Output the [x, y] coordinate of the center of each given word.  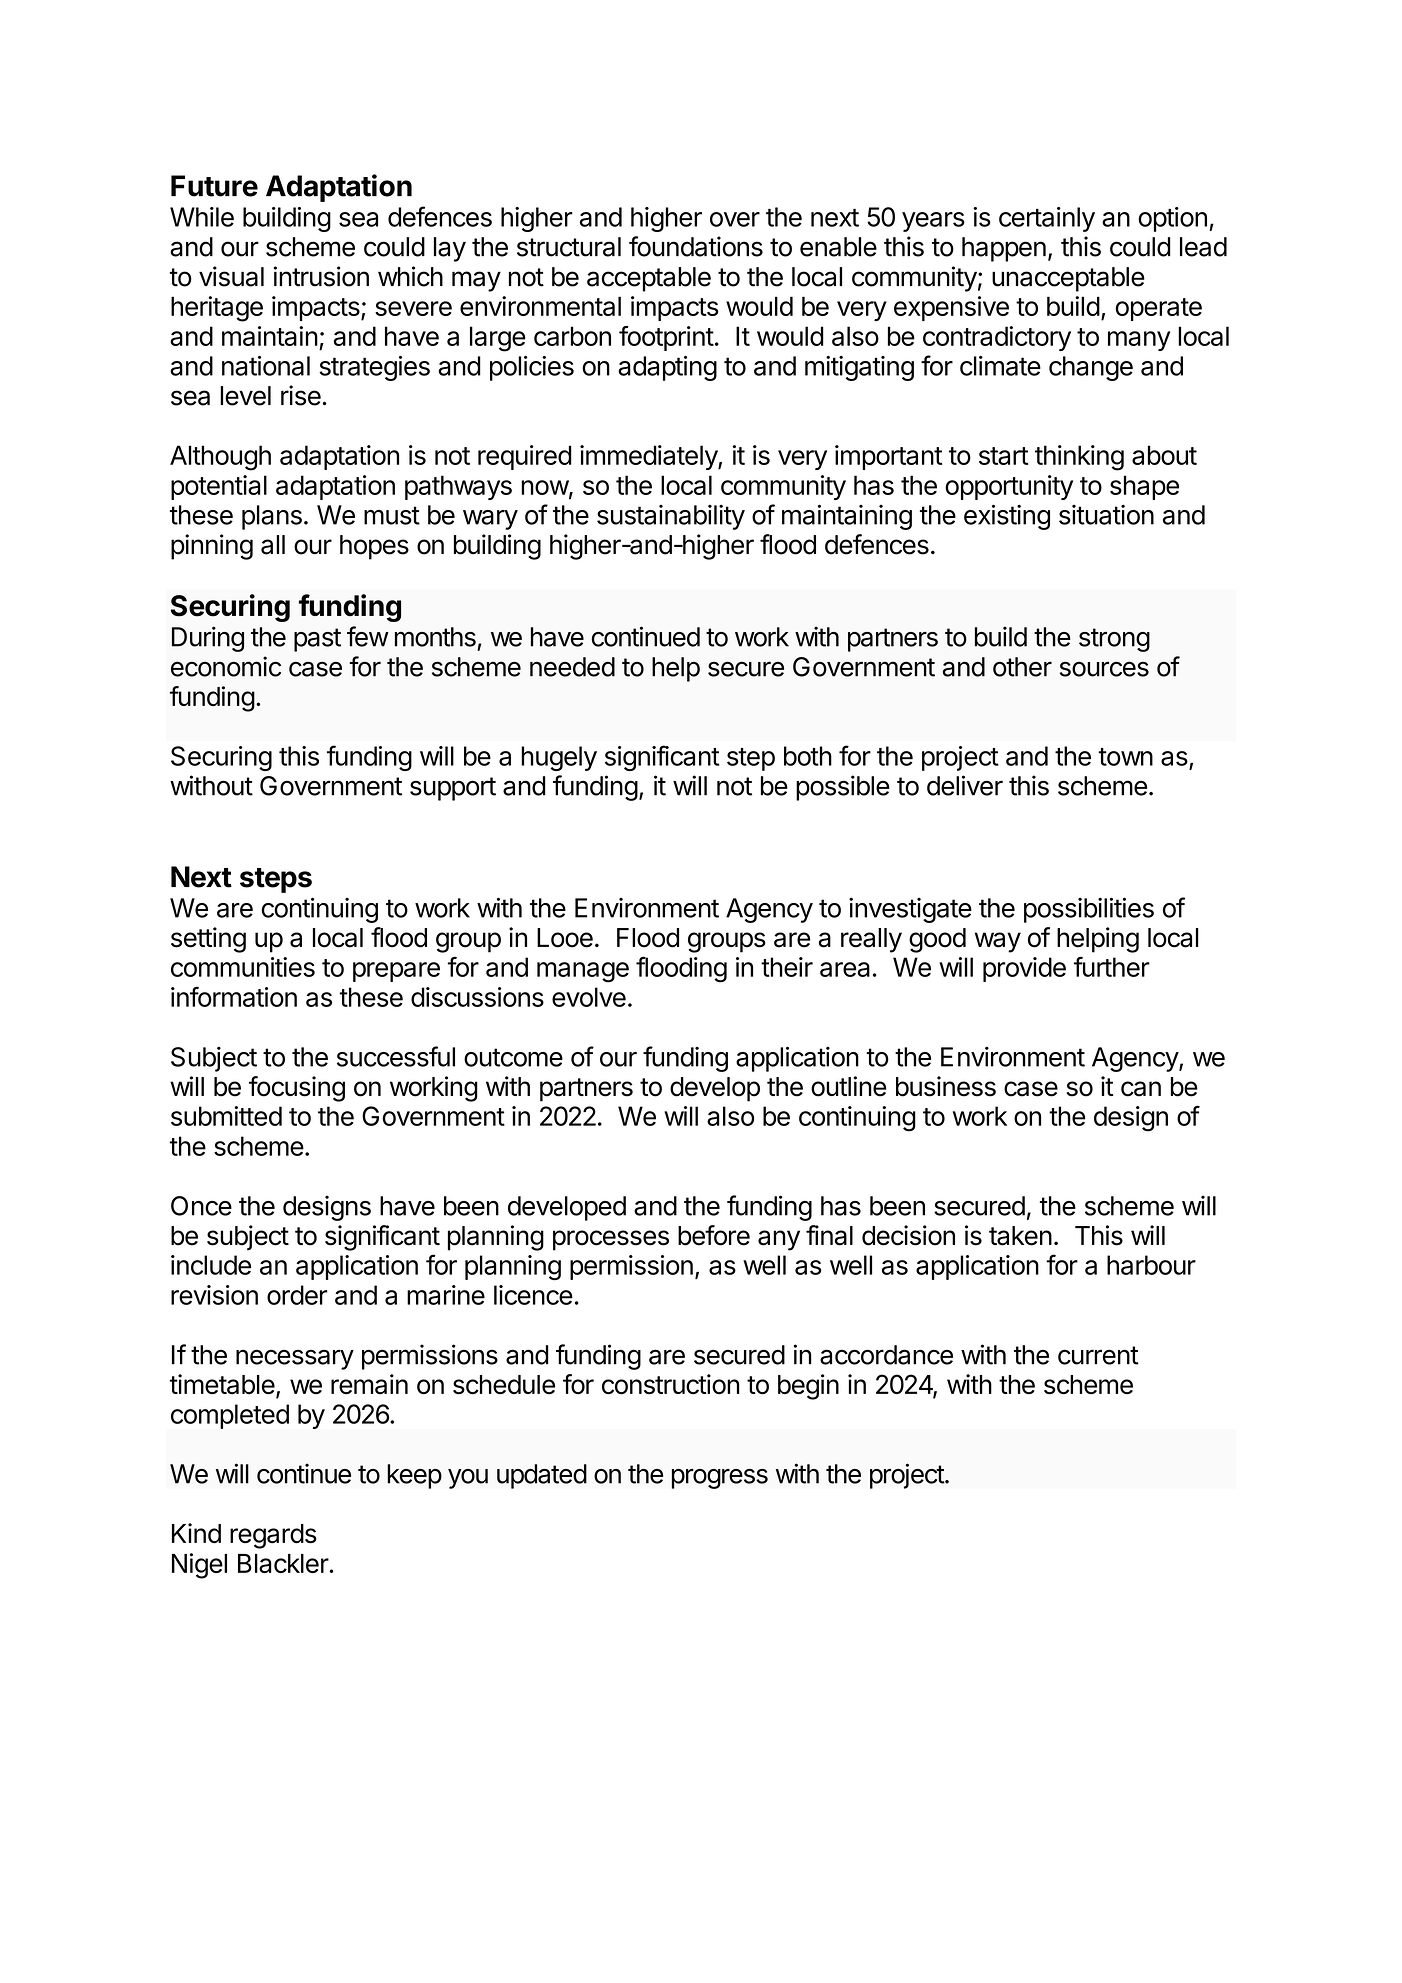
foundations [696, 246]
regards [273, 1536]
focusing [297, 1089]
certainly [1047, 219]
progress [720, 1479]
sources [1104, 669]
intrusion [321, 276]
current [1098, 1355]
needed [572, 667]
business [946, 1086]
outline [848, 1086]
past [317, 640]
